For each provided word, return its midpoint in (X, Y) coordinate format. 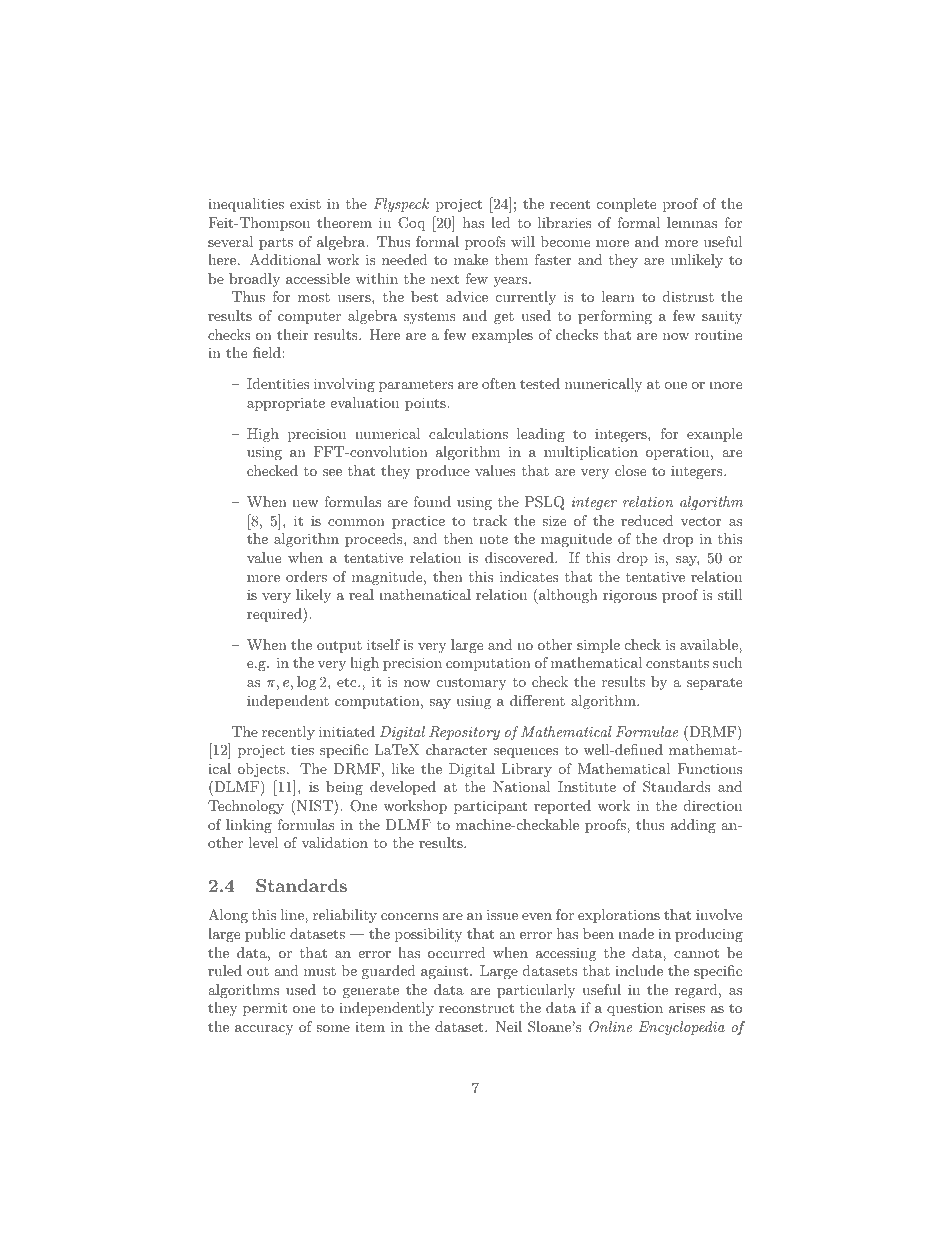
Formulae (647, 731)
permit (265, 1009)
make (471, 259)
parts (276, 243)
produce (443, 472)
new (305, 503)
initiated (347, 731)
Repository (464, 733)
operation (677, 453)
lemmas (692, 222)
